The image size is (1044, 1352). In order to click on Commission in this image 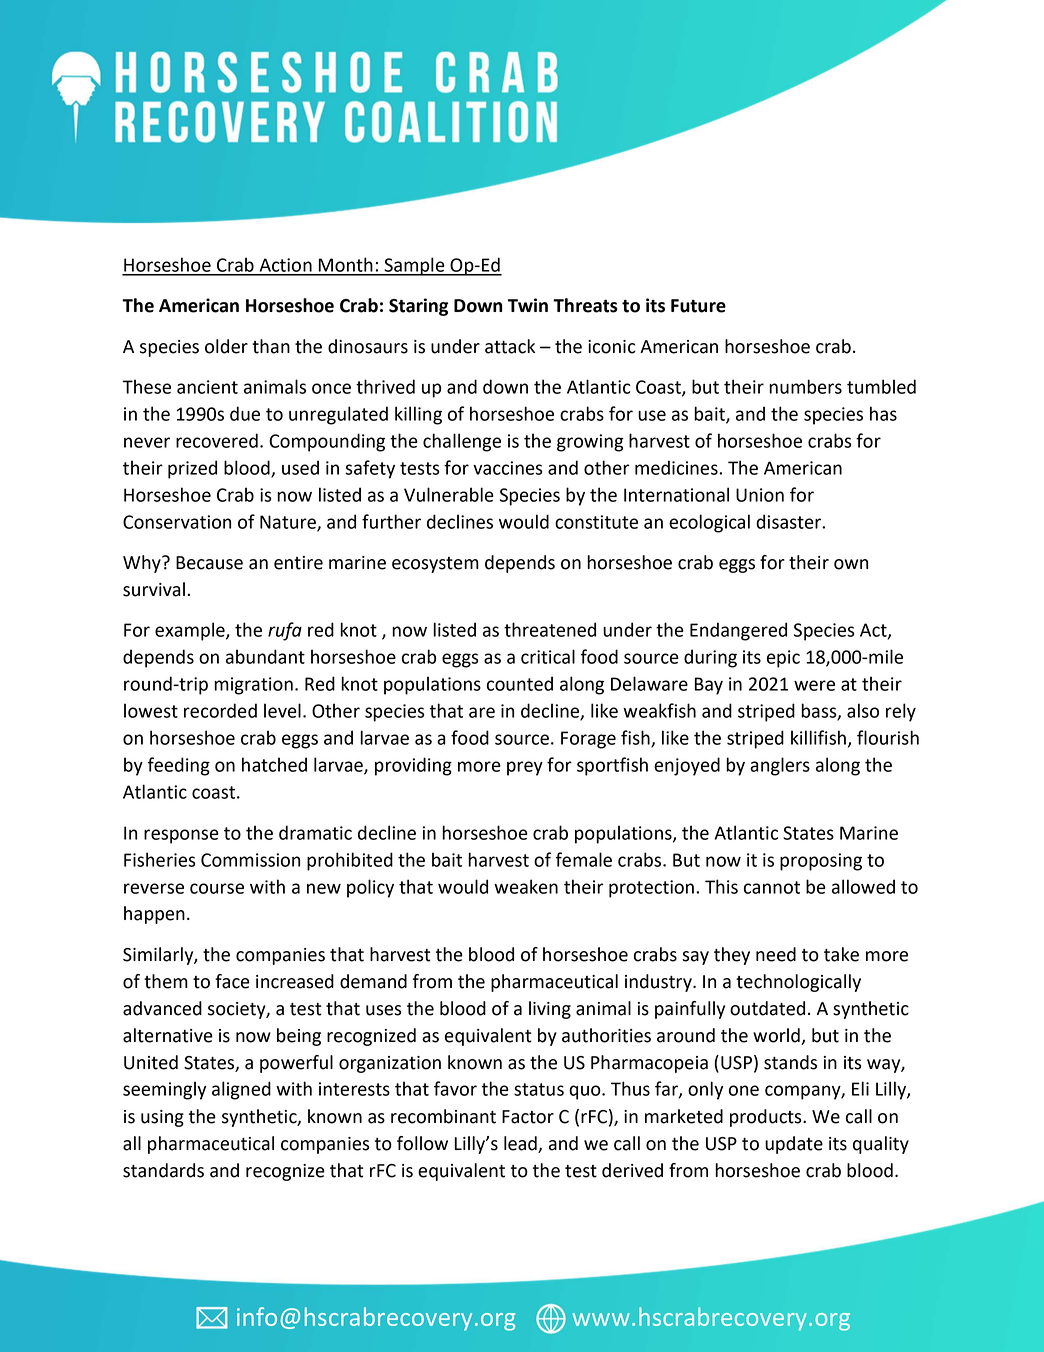, I will do `click(250, 860)`.
